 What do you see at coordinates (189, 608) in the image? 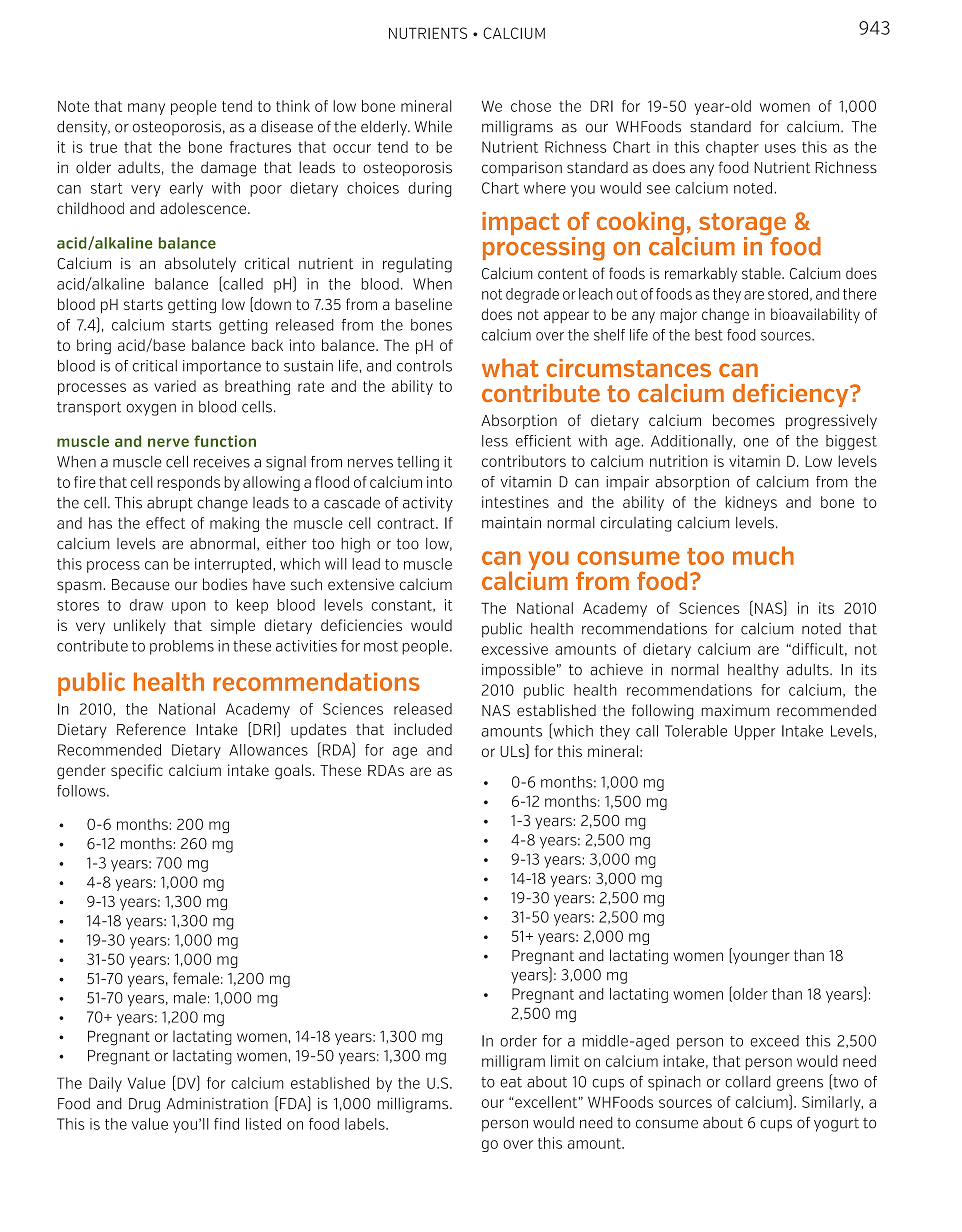
I see `upon` at bounding box center [189, 608].
